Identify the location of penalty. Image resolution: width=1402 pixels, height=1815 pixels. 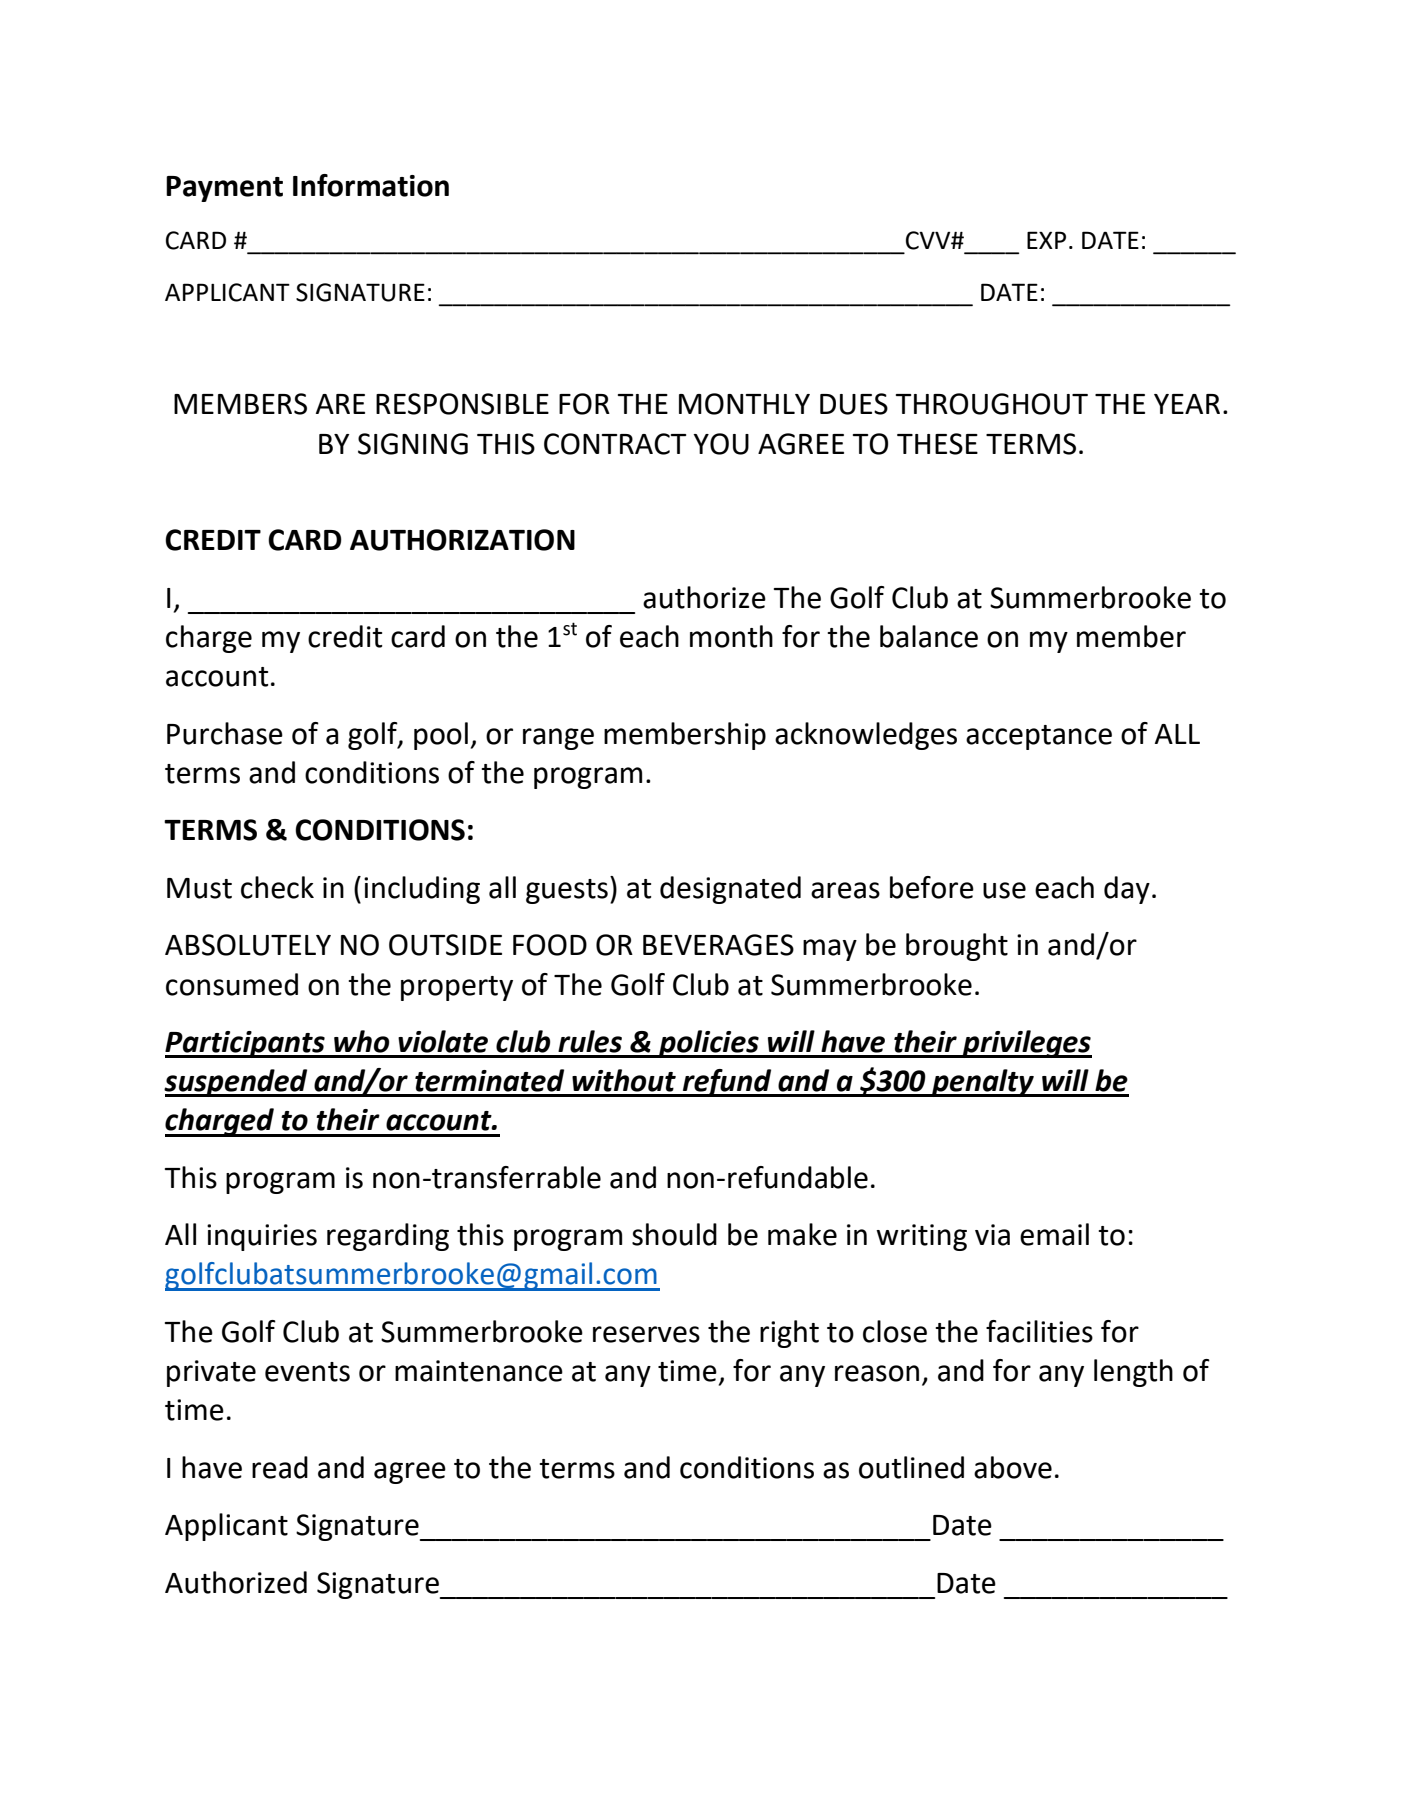
(982, 1083).
